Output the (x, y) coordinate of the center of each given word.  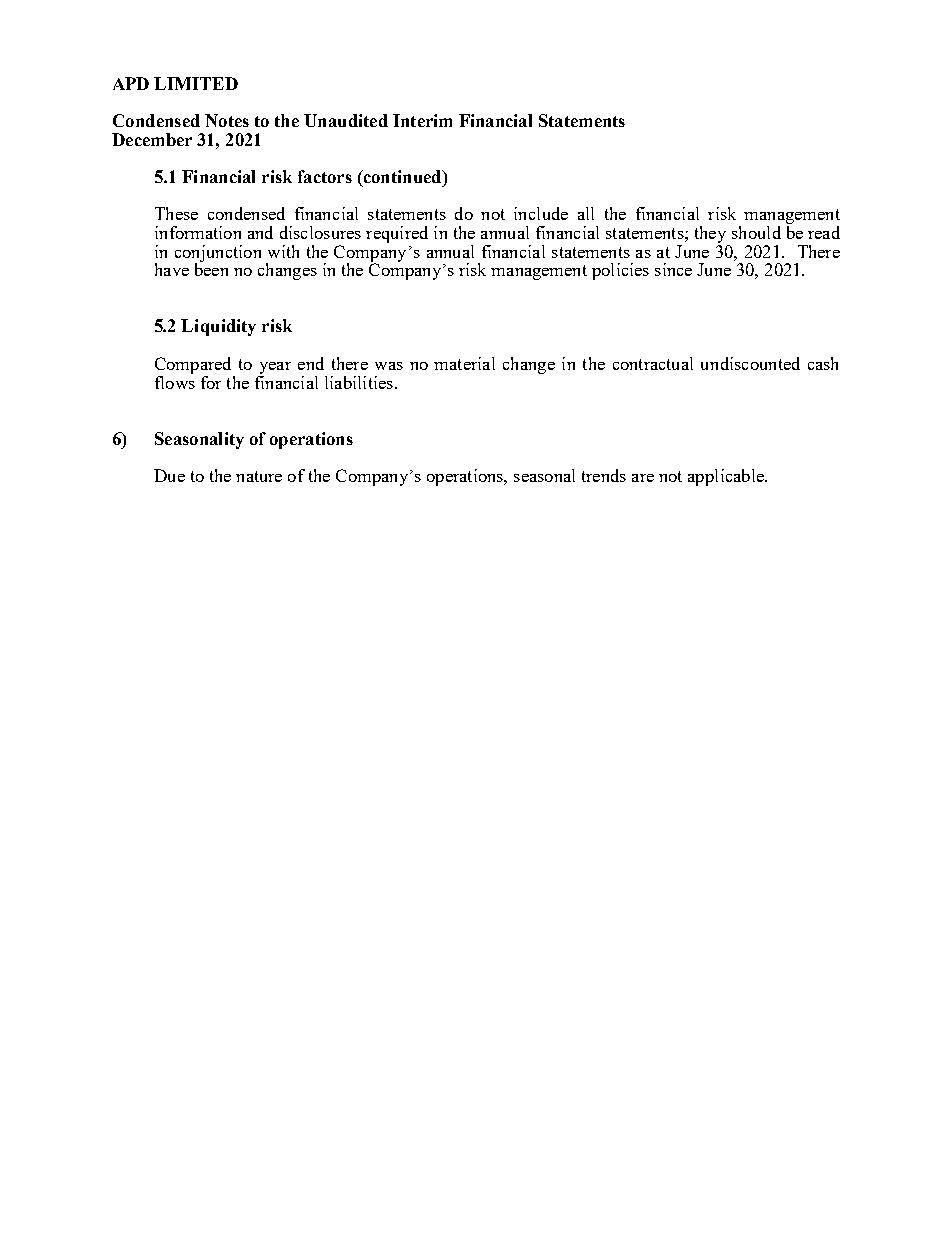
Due (169, 475)
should (756, 232)
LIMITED (196, 83)
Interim (422, 120)
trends (604, 475)
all (586, 213)
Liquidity (218, 327)
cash (823, 363)
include (541, 213)
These (176, 213)
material (464, 363)
